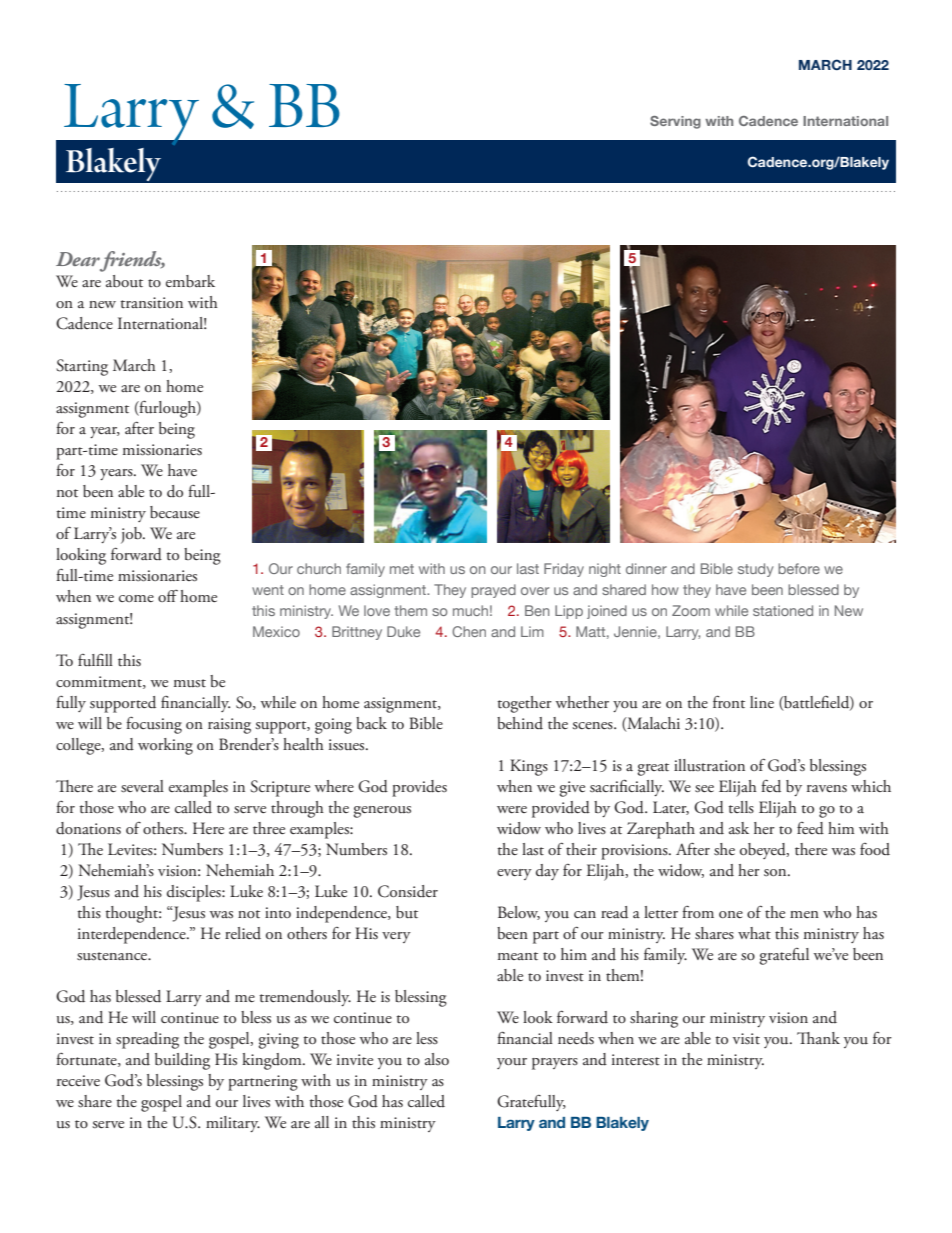 This screenshot has width=952, height=1233. What do you see at coordinates (190, 281) in the screenshot?
I see `embark` at bounding box center [190, 281].
